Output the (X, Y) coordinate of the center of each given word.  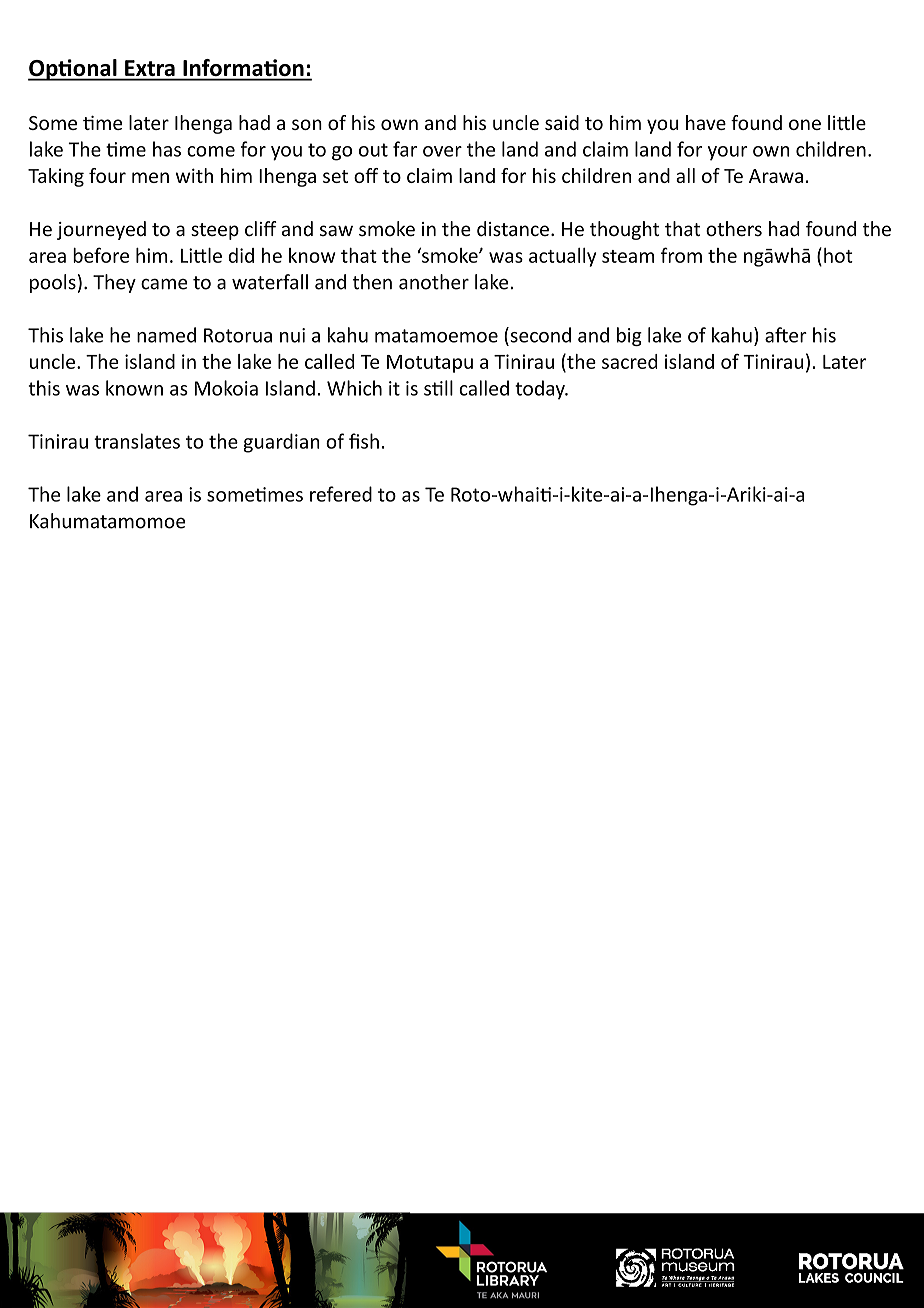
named (166, 335)
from (681, 255)
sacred (630, 361)
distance (513, 229)
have (706, 122)
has (167, 149)
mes (285, 496)
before (101, 255)
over (442, 151)
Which (354, 388)
